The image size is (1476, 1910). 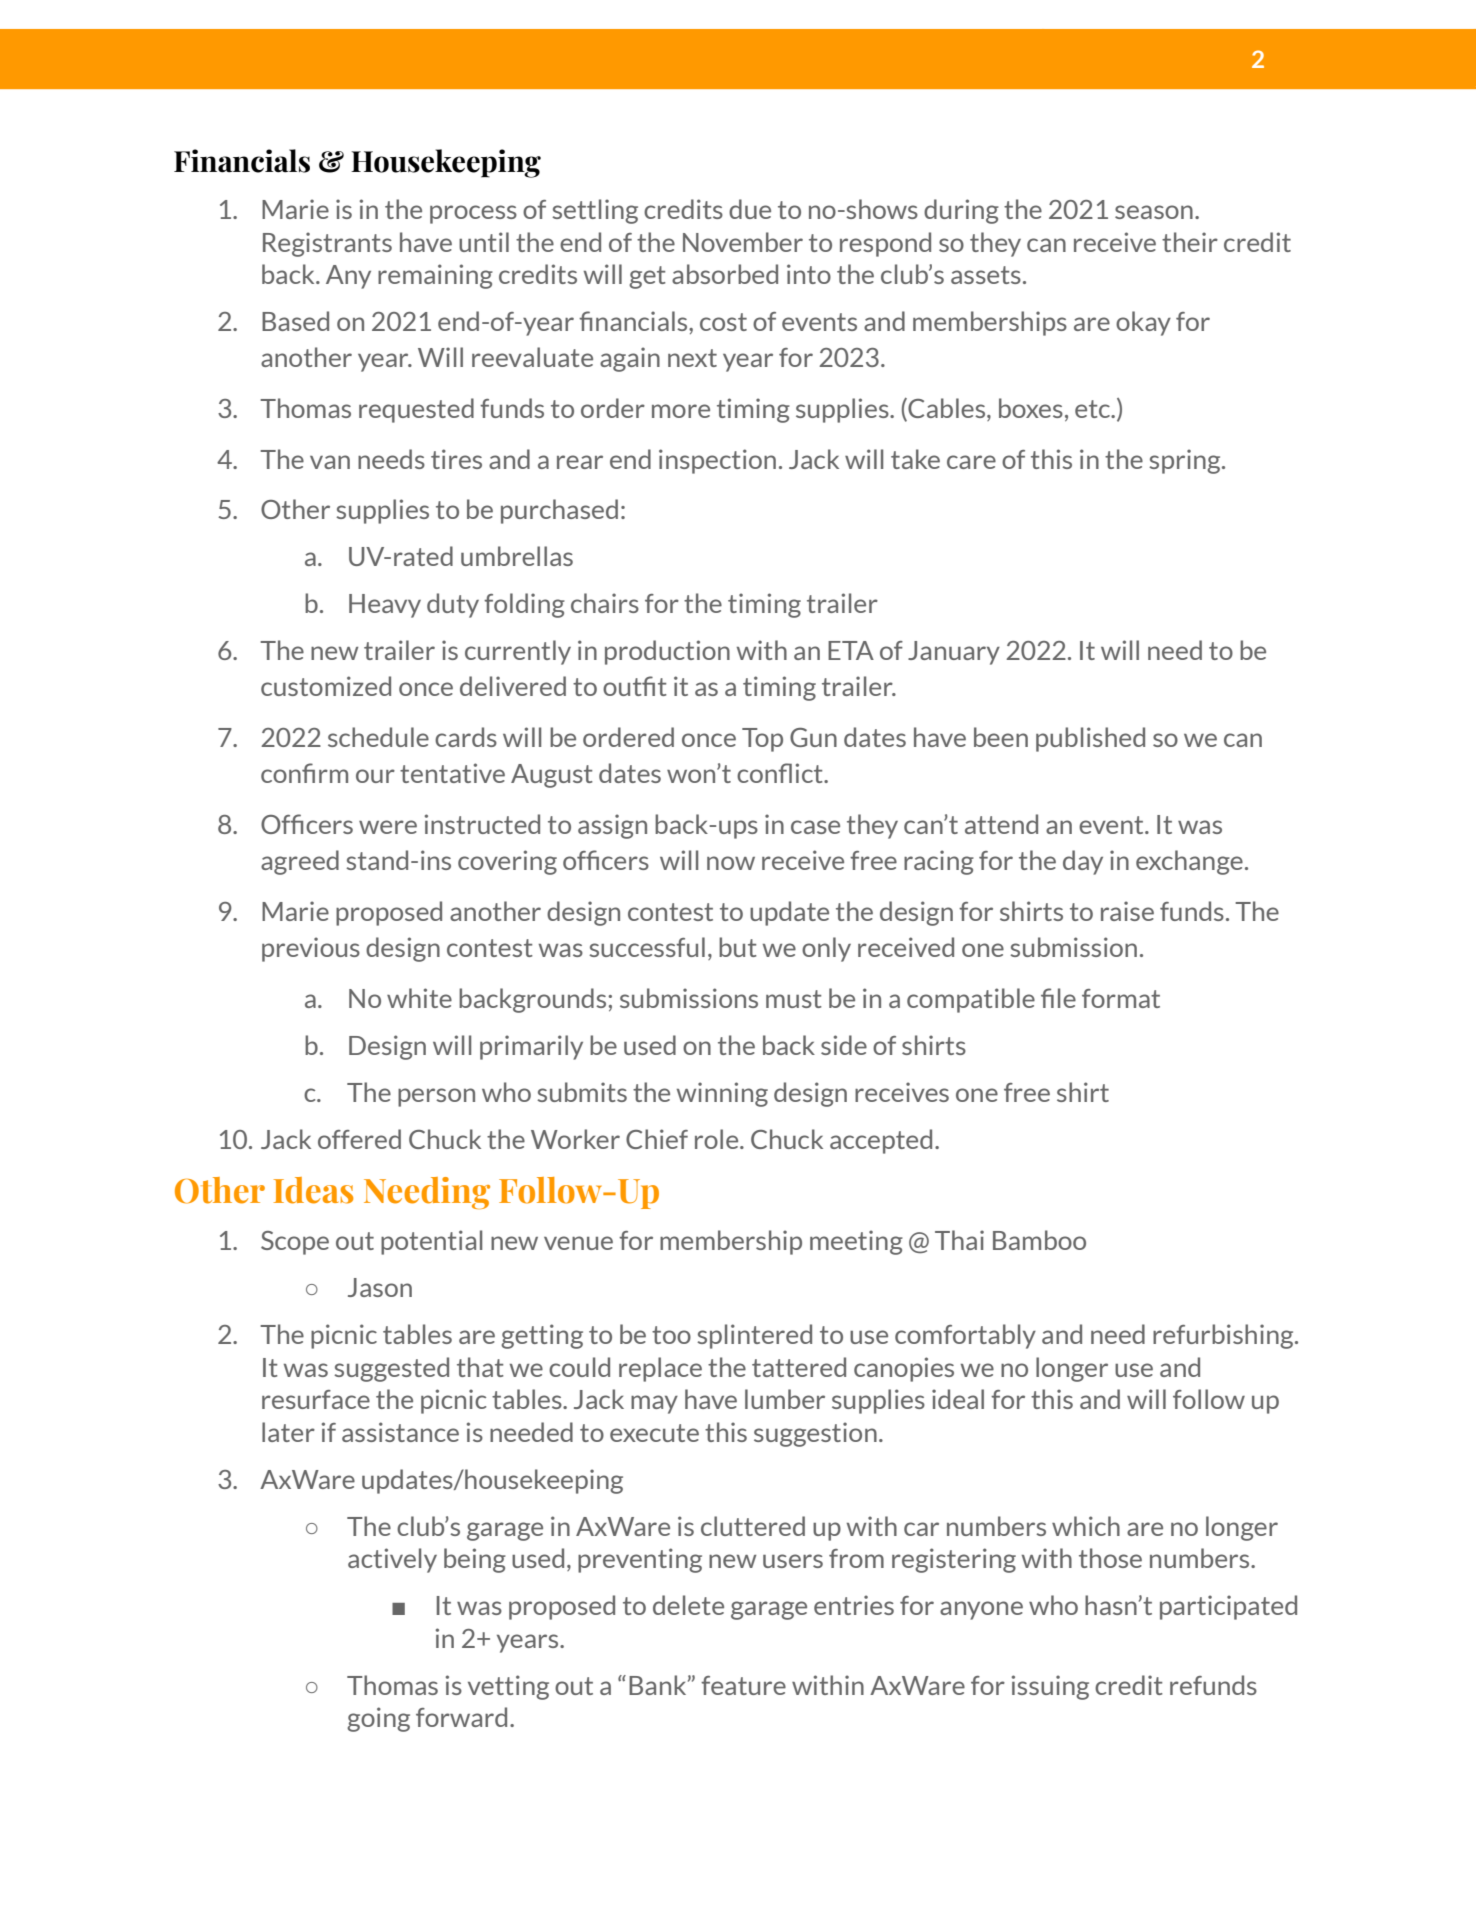 I want to click on white, so click(x=419, y=998).
